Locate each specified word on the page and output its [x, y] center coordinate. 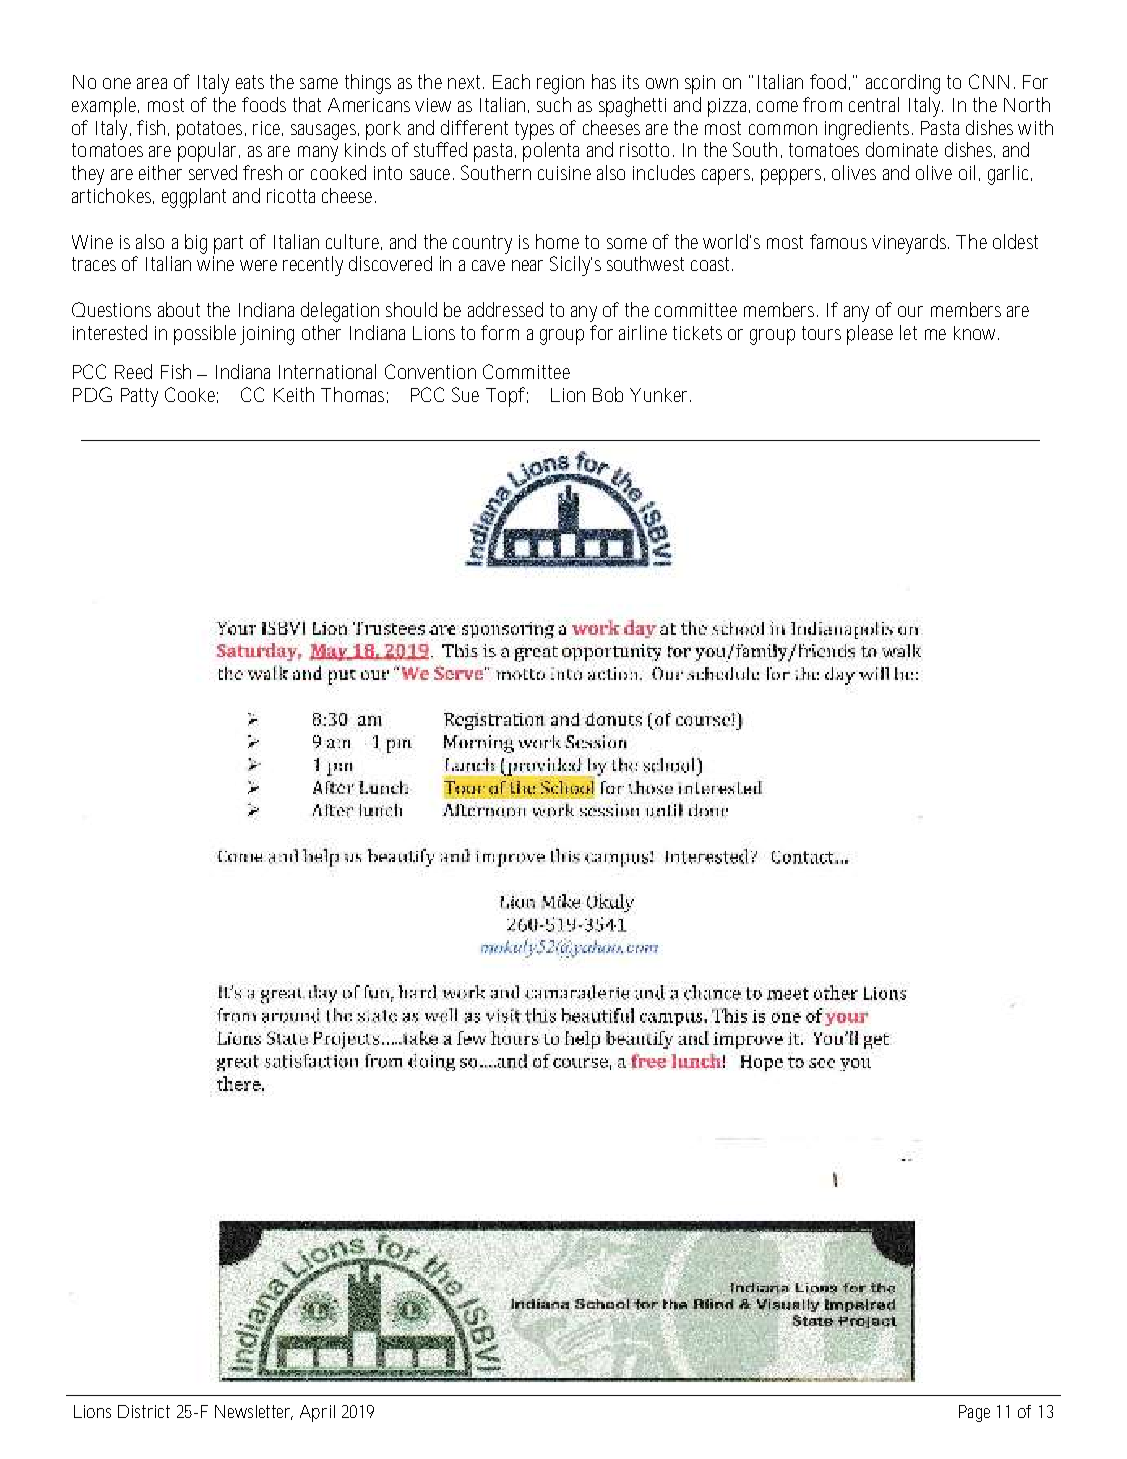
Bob [608, 394]
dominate [902, 149]
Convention [430, 371]
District [144, 1411]
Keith [294, 394]
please [870, 335]
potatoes [211, 130]
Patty [139, 397]
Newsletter [254, 1412]
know [976, 333]
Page [974, 1413]
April [317, 1413]
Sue [465, 394]
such [554, 104]
